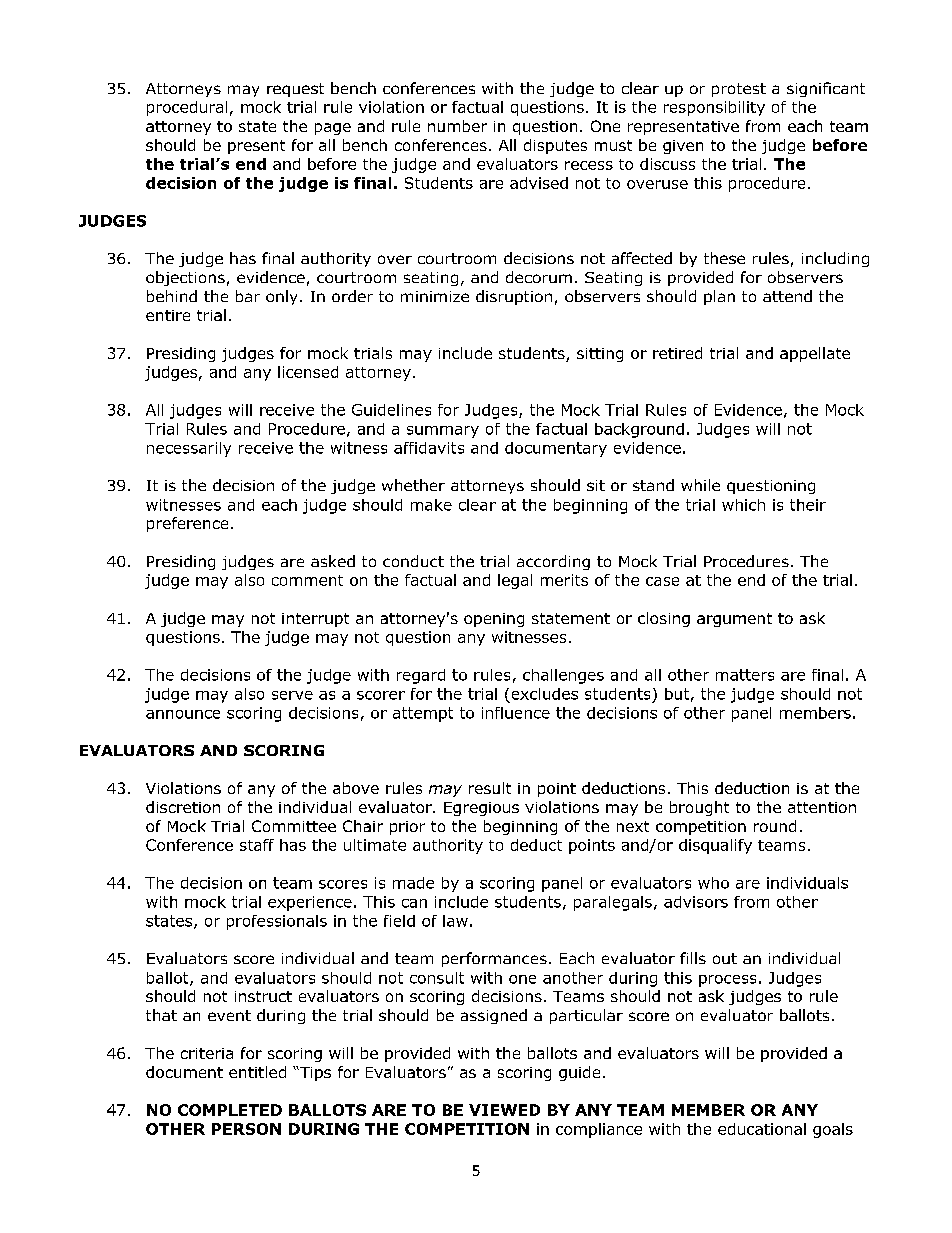 The image size is (952, 1233). What do you see at coordinates (504, 1110) in the image?
I see `VIEWED` at bounding box center [504, 1110].
